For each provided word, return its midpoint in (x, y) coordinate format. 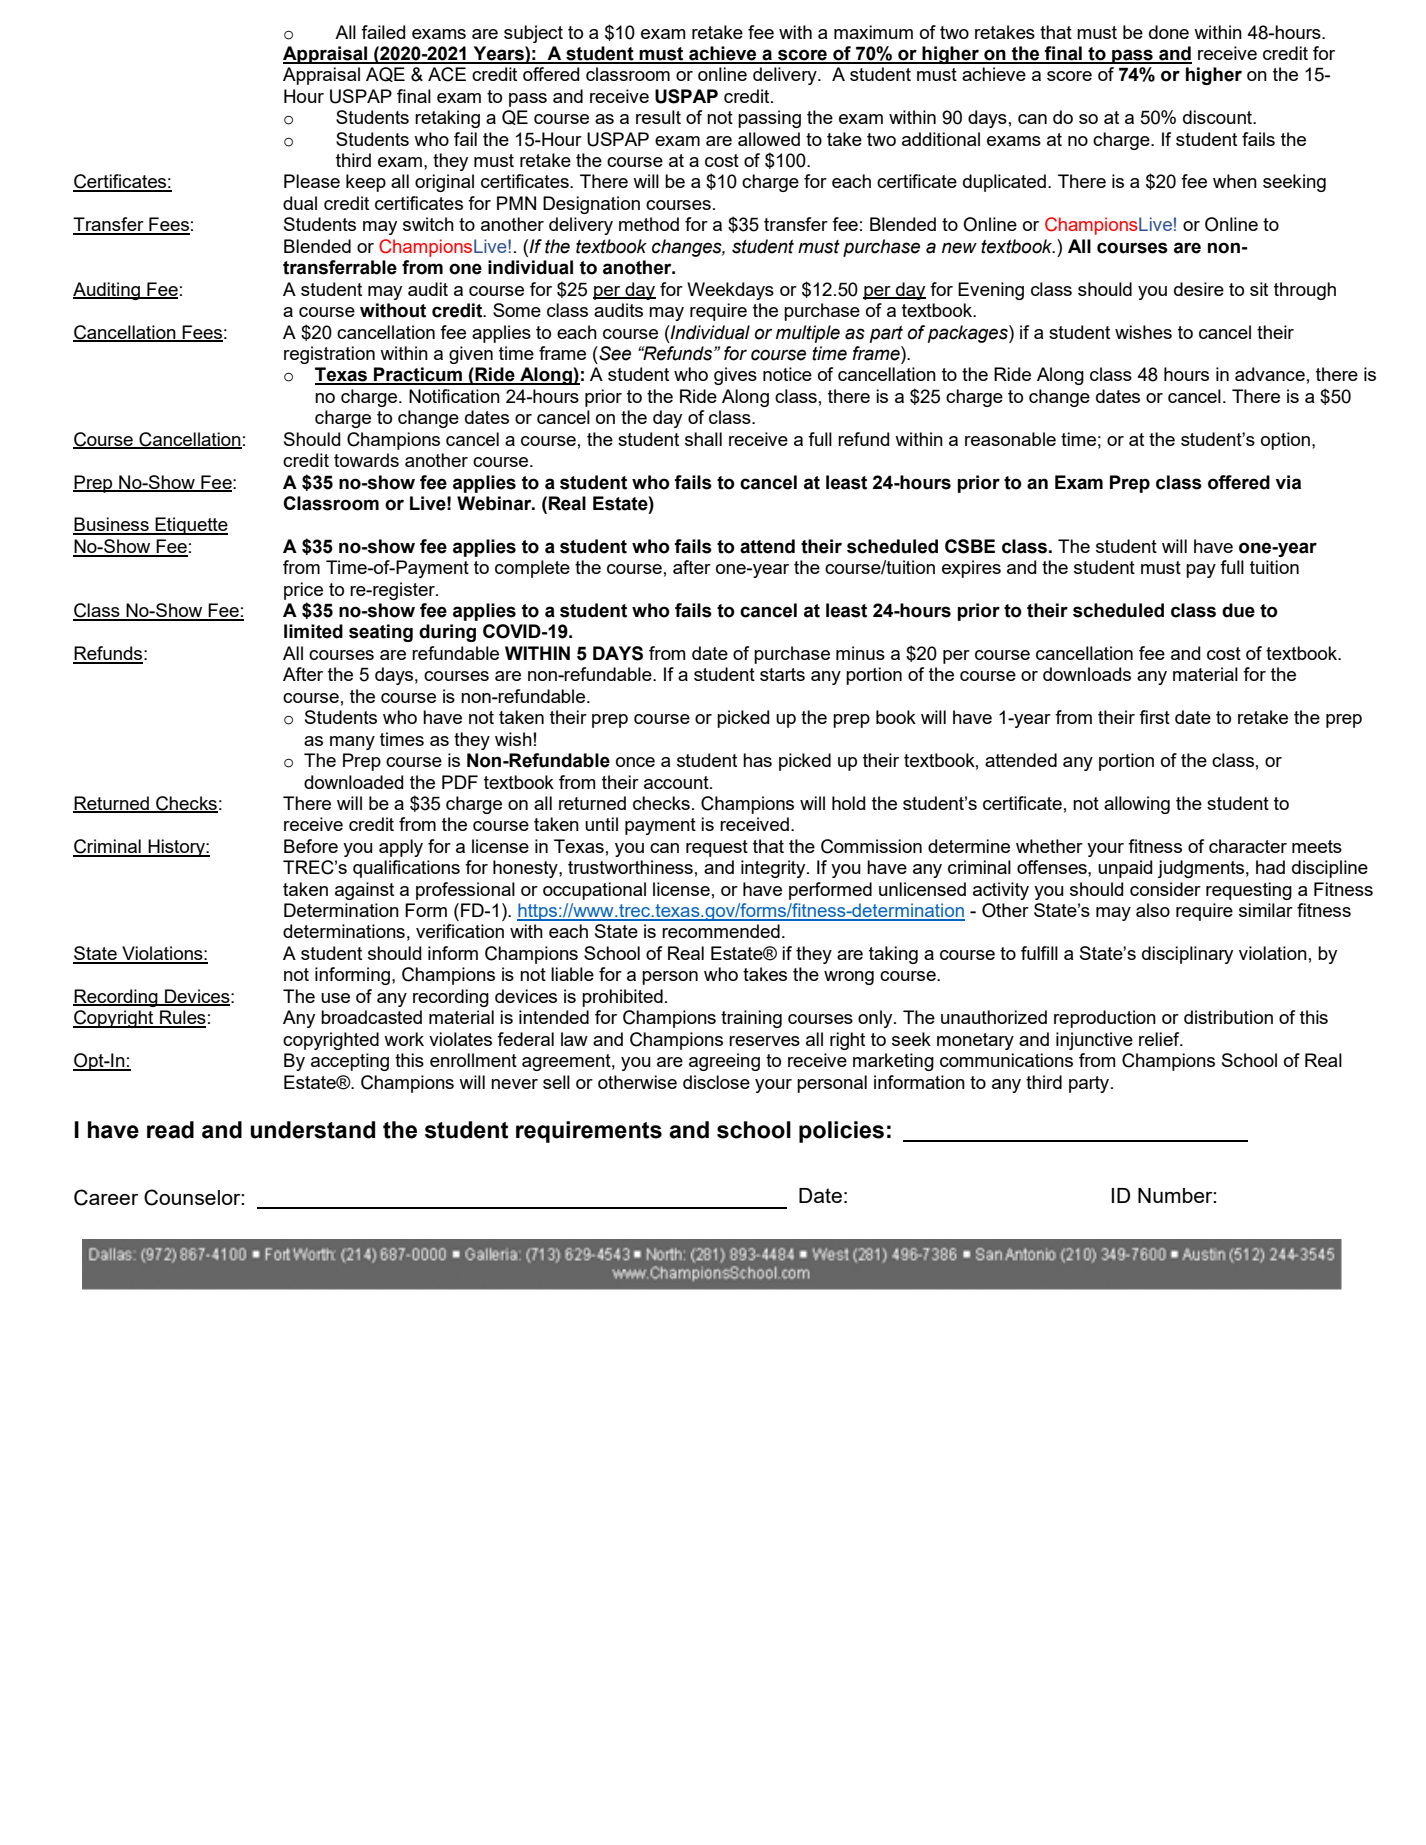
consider (1165, 889)
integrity (774, 869)
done (1169, 32)
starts (782, 674)
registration (329, 355)
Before (311, 846)
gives (735, 376)
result (658, 117)
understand (312, 1130)
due (1238, 610)
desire (1199, 289)
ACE (447, 74)
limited (313, 631)
